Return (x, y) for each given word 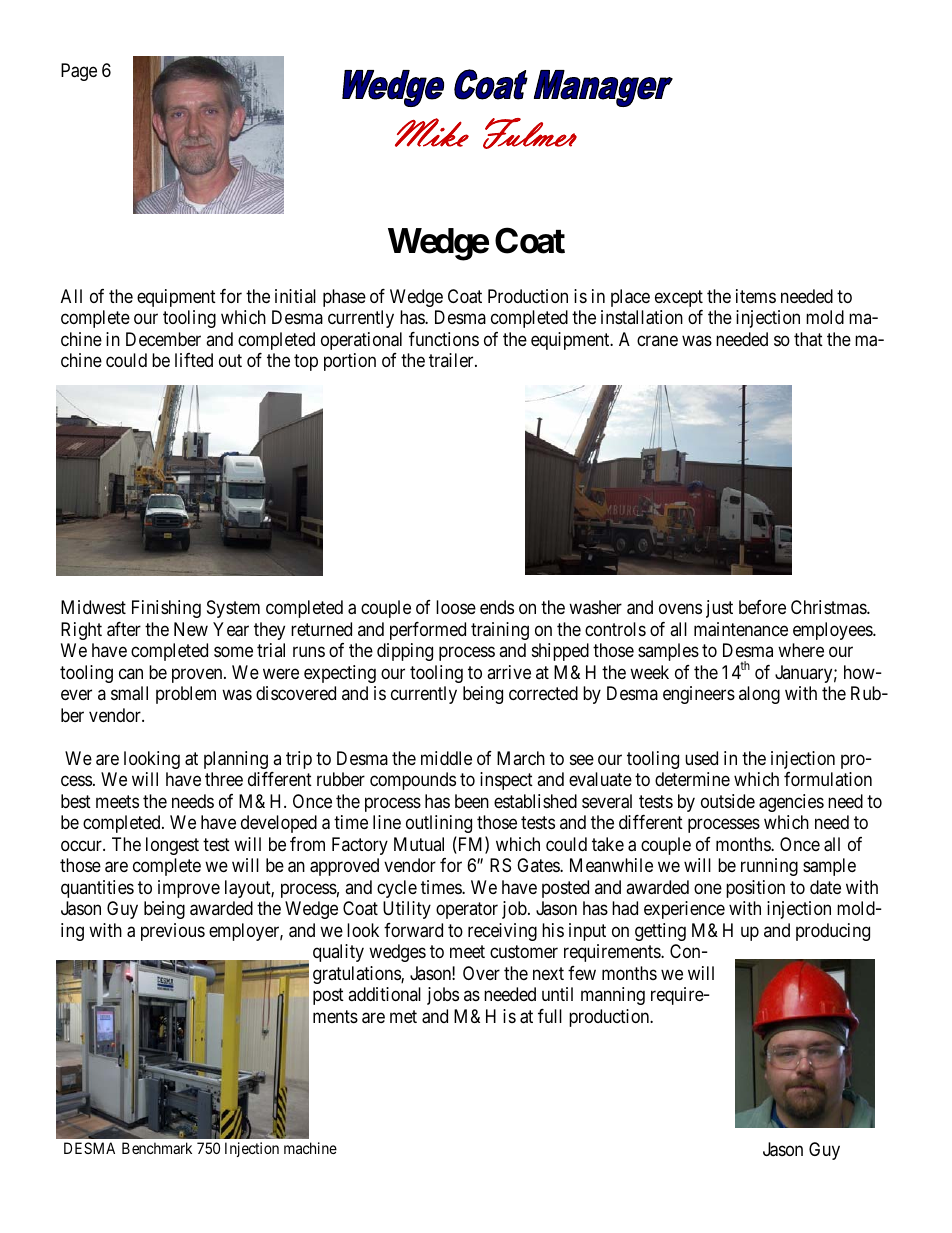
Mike (432, 132)
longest (172, 846)
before (762, 607)
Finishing (166, 609)
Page (79, 72)
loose (456, 607)
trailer (452, 360)
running (769, 867)
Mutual (419, 844)
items (756, 296)
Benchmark (157, 1148)
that (808, 339)
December (163, 339)
